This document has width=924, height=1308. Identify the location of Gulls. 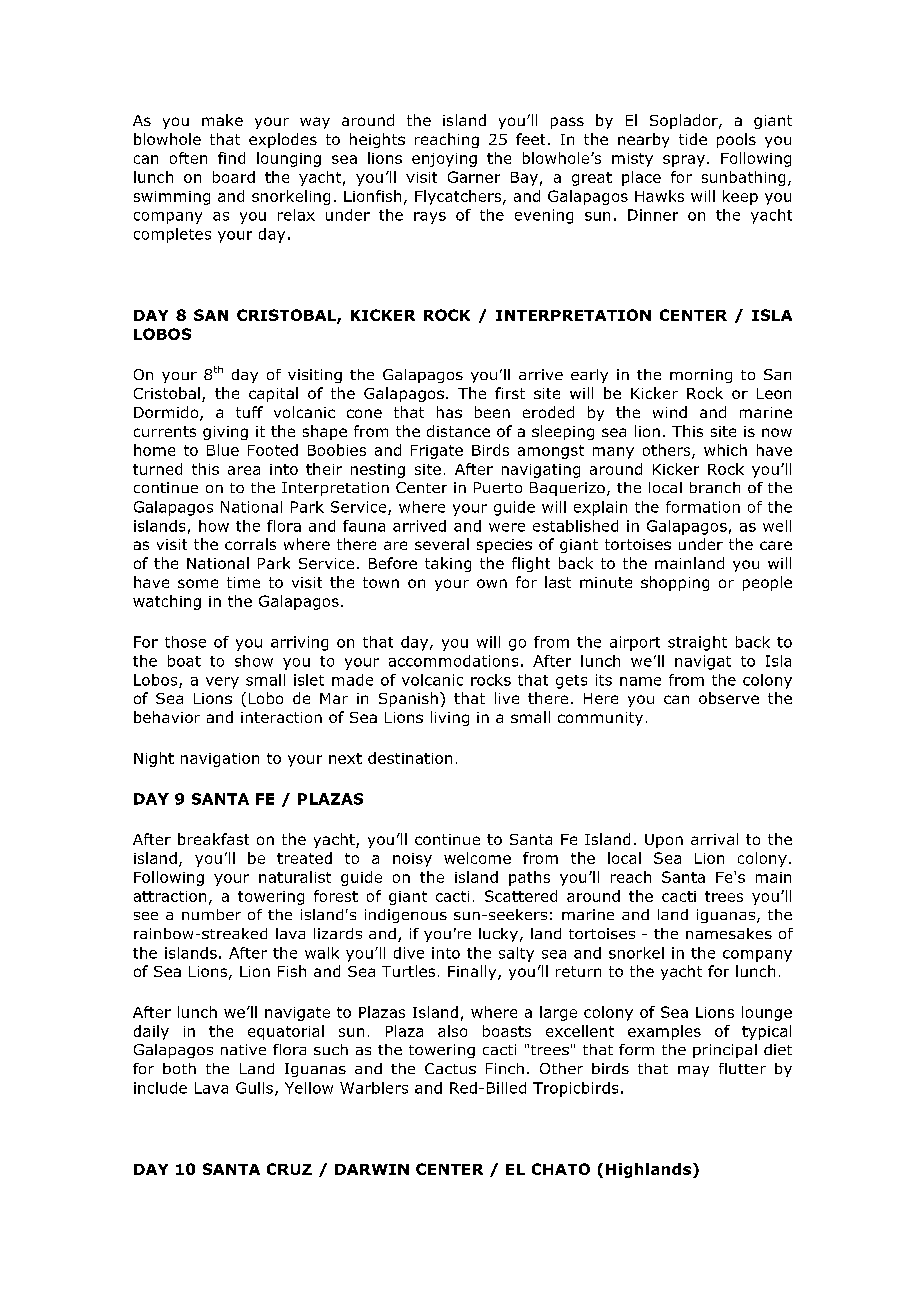
(254, 1088).
